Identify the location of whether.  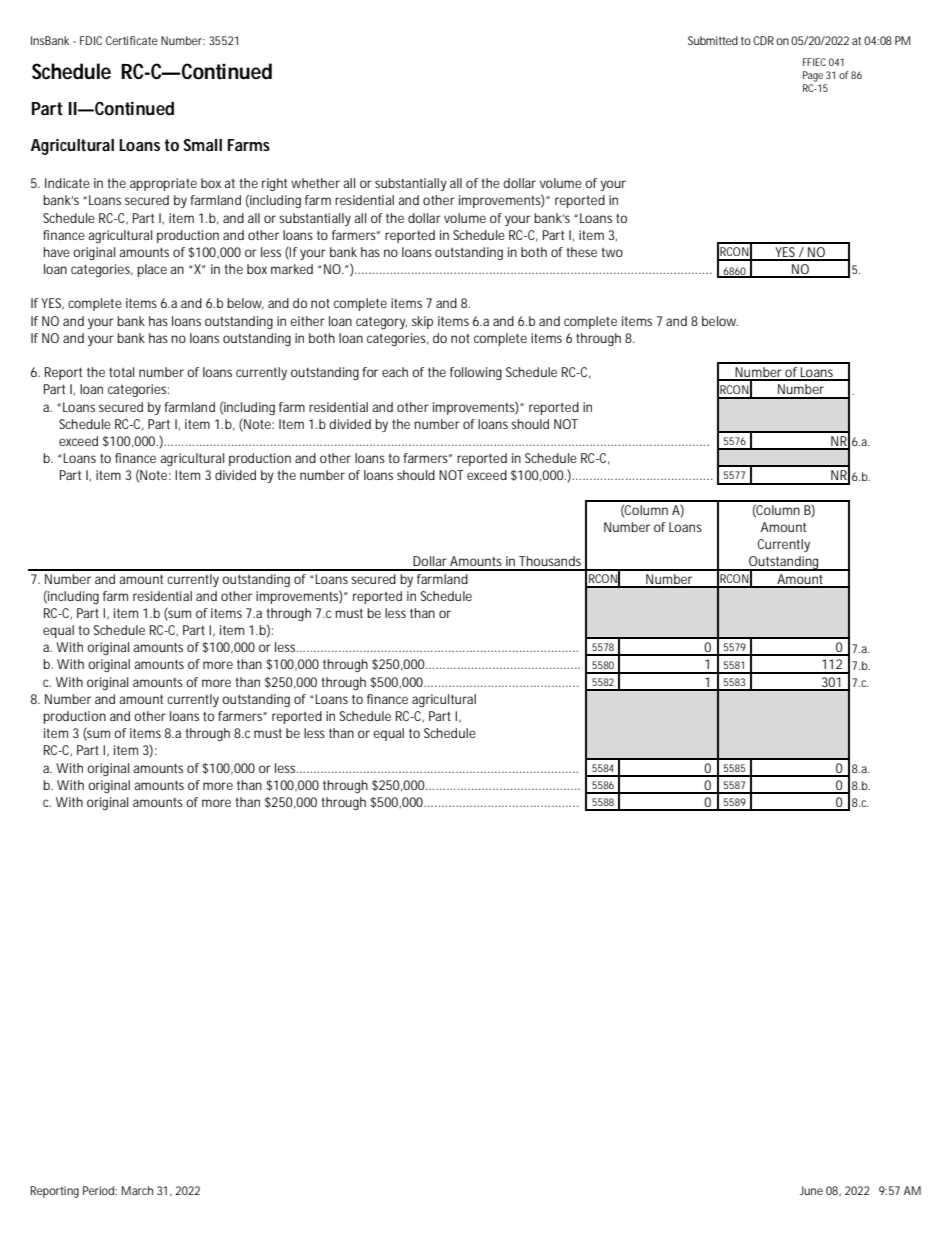
(315, 183).
